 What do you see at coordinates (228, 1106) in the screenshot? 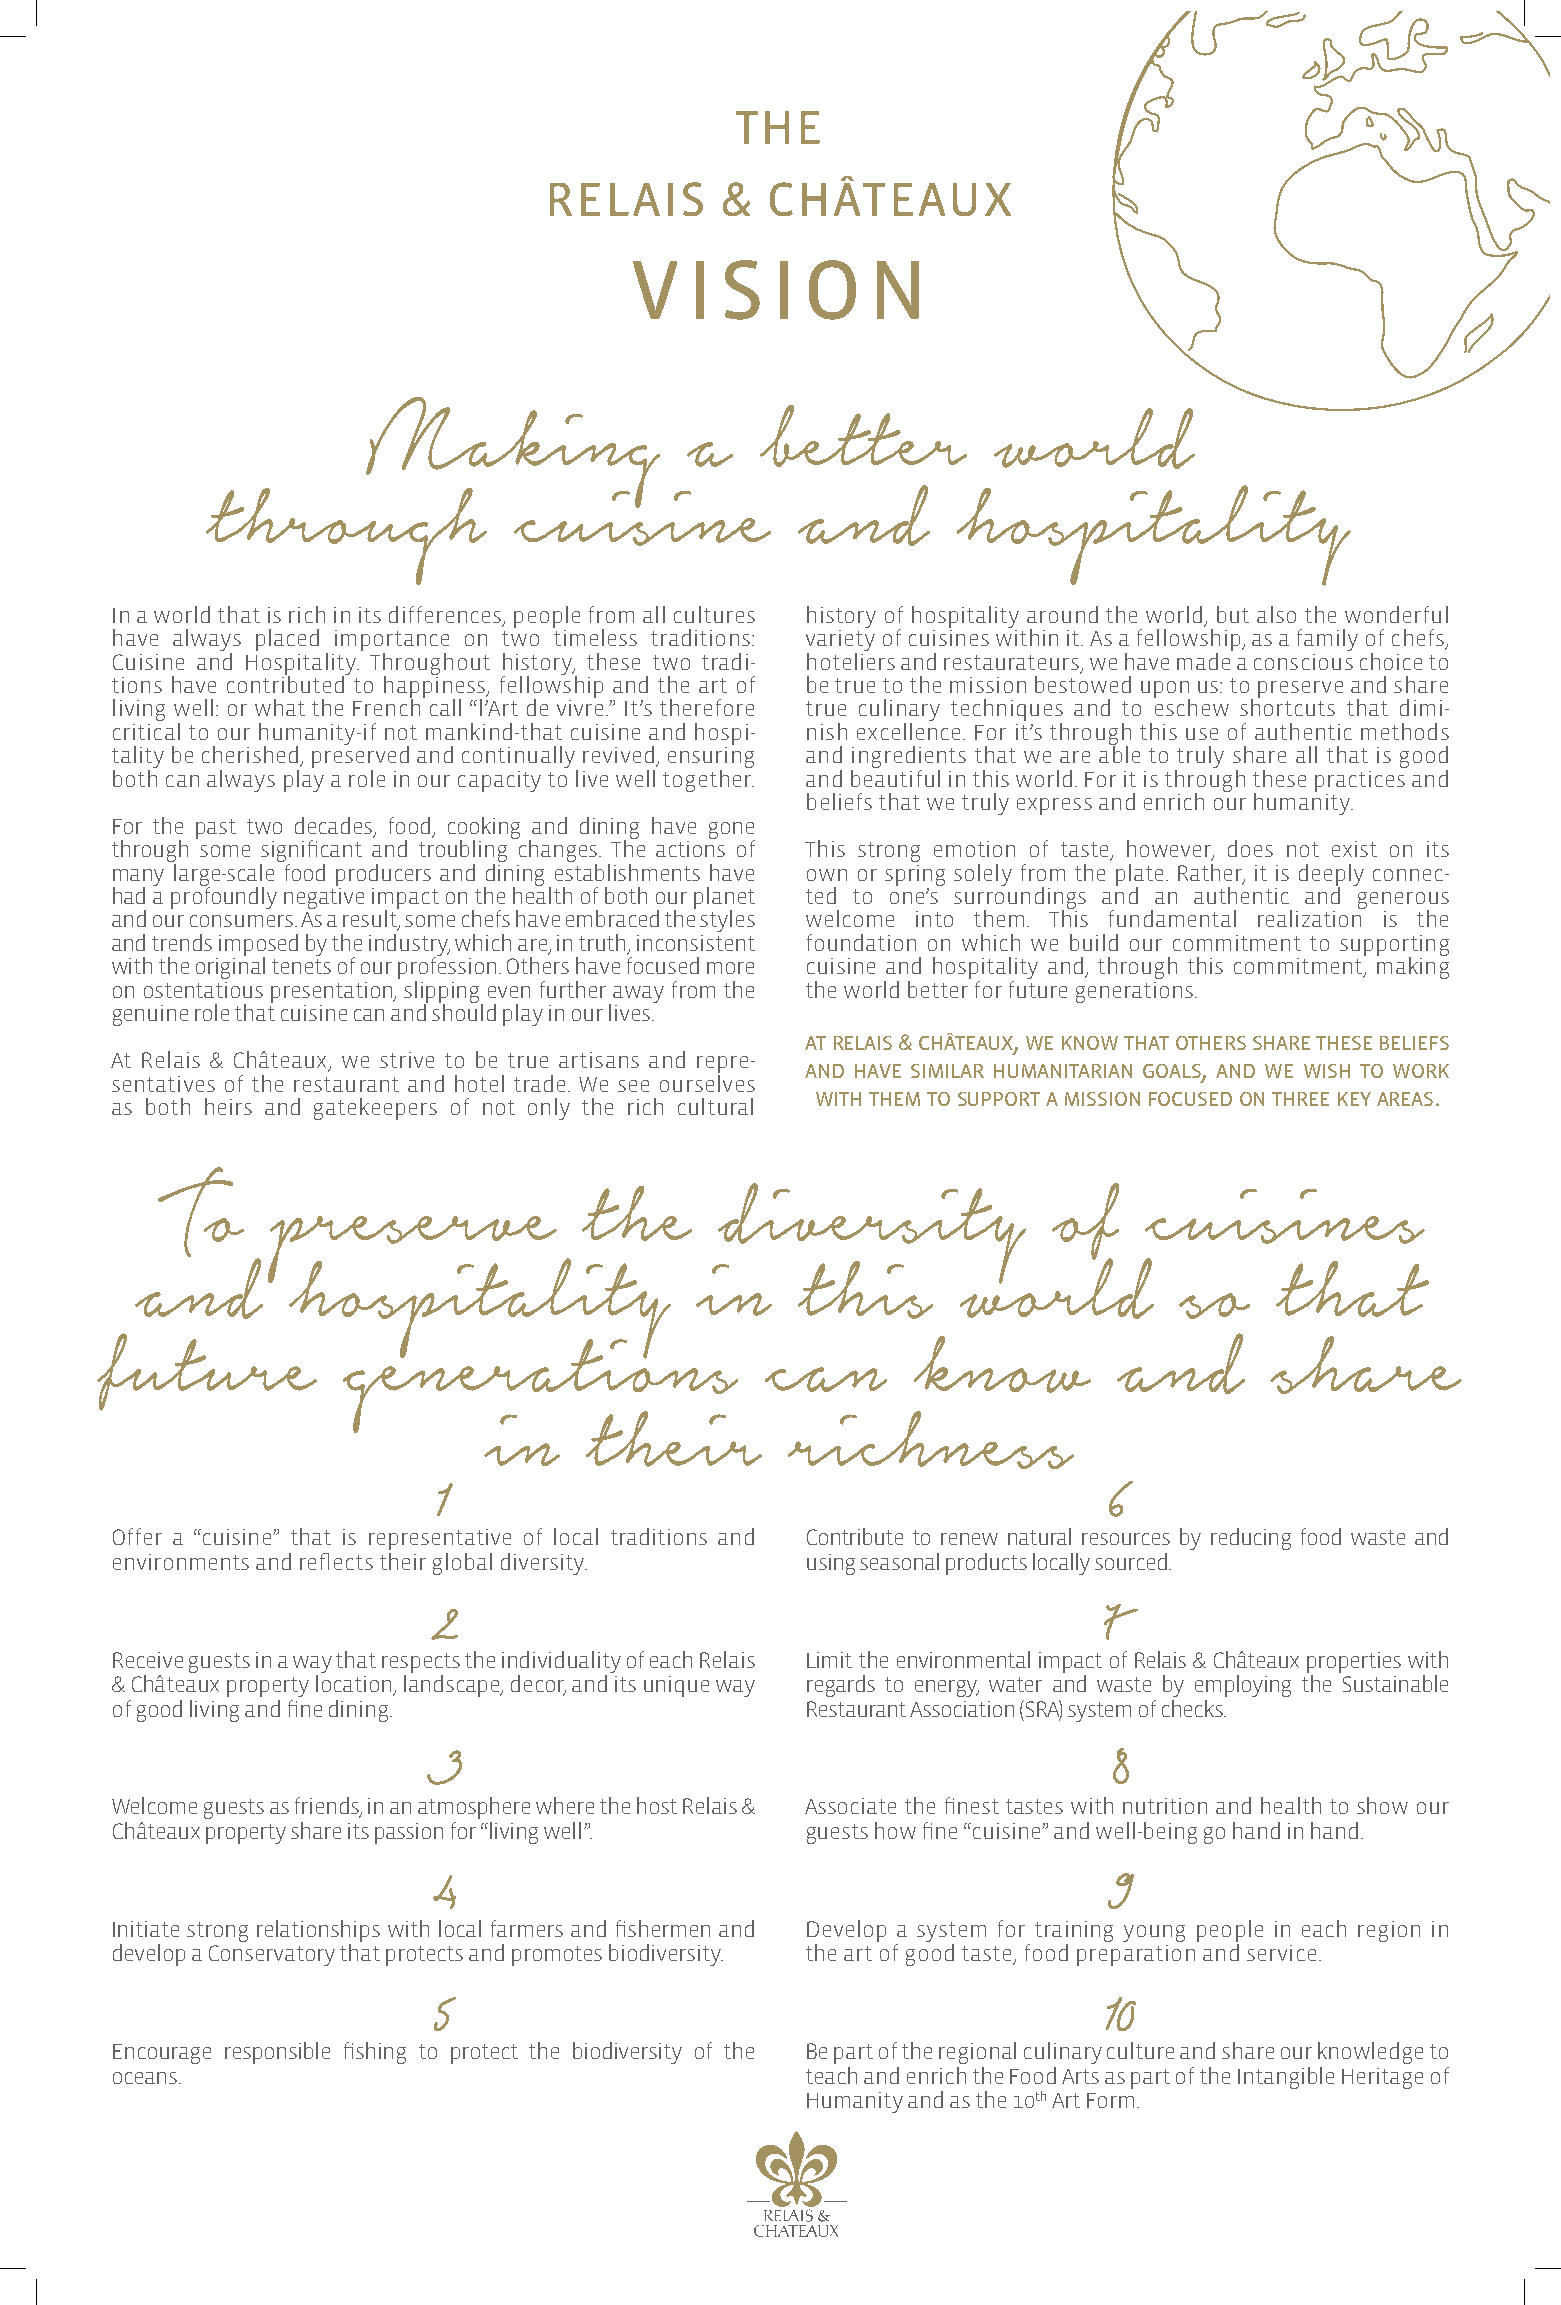
I see `heirs` at bounding box center [228, 1106].
